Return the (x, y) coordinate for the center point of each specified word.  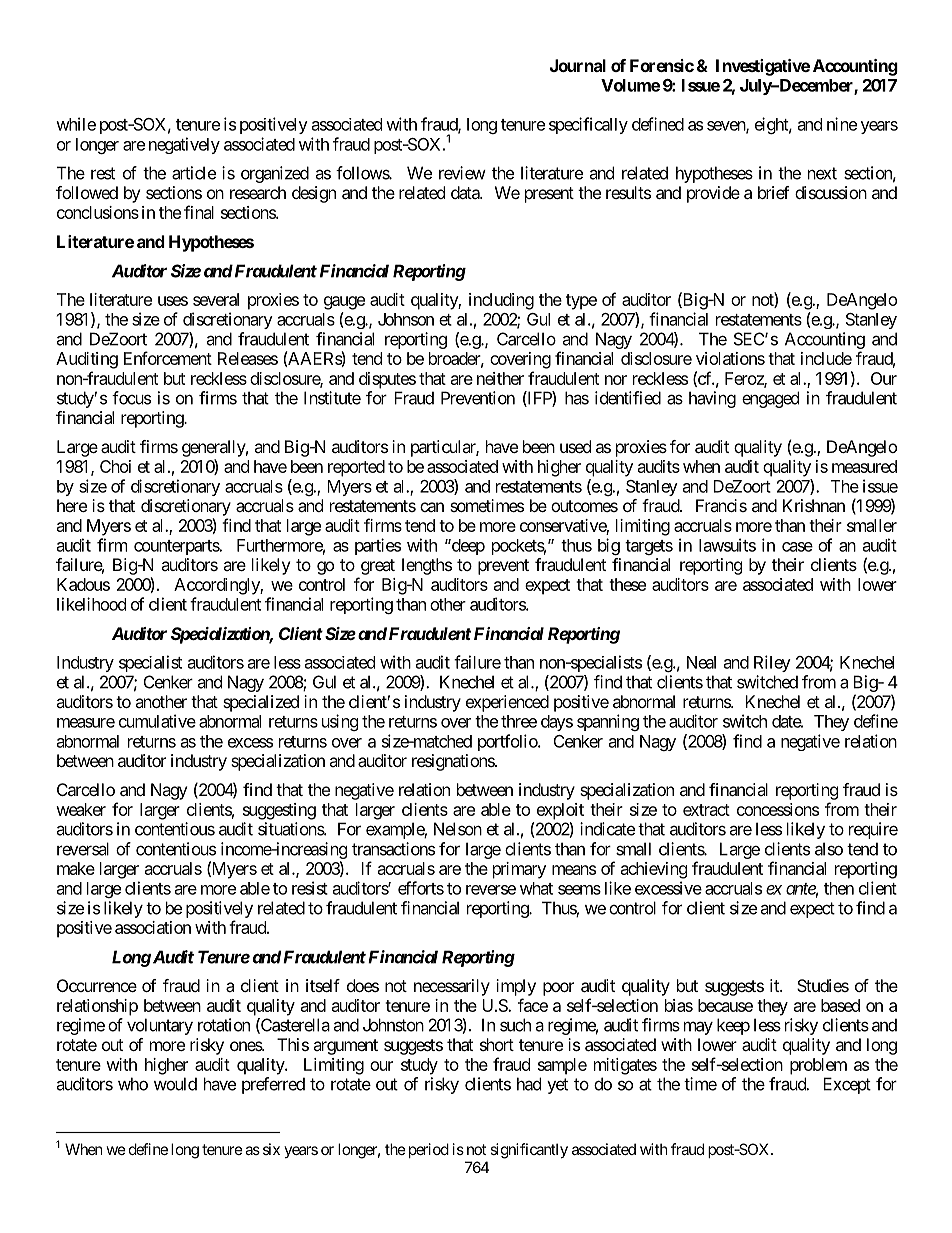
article (194, 173)
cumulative (157, 721)
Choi (115, 466)
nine (842, 124)
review (462, 173)
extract (706, 810)
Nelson (458, 829)
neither (500, 378)
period (427, 1150)
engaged (770, 399)
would (175, 1084)
